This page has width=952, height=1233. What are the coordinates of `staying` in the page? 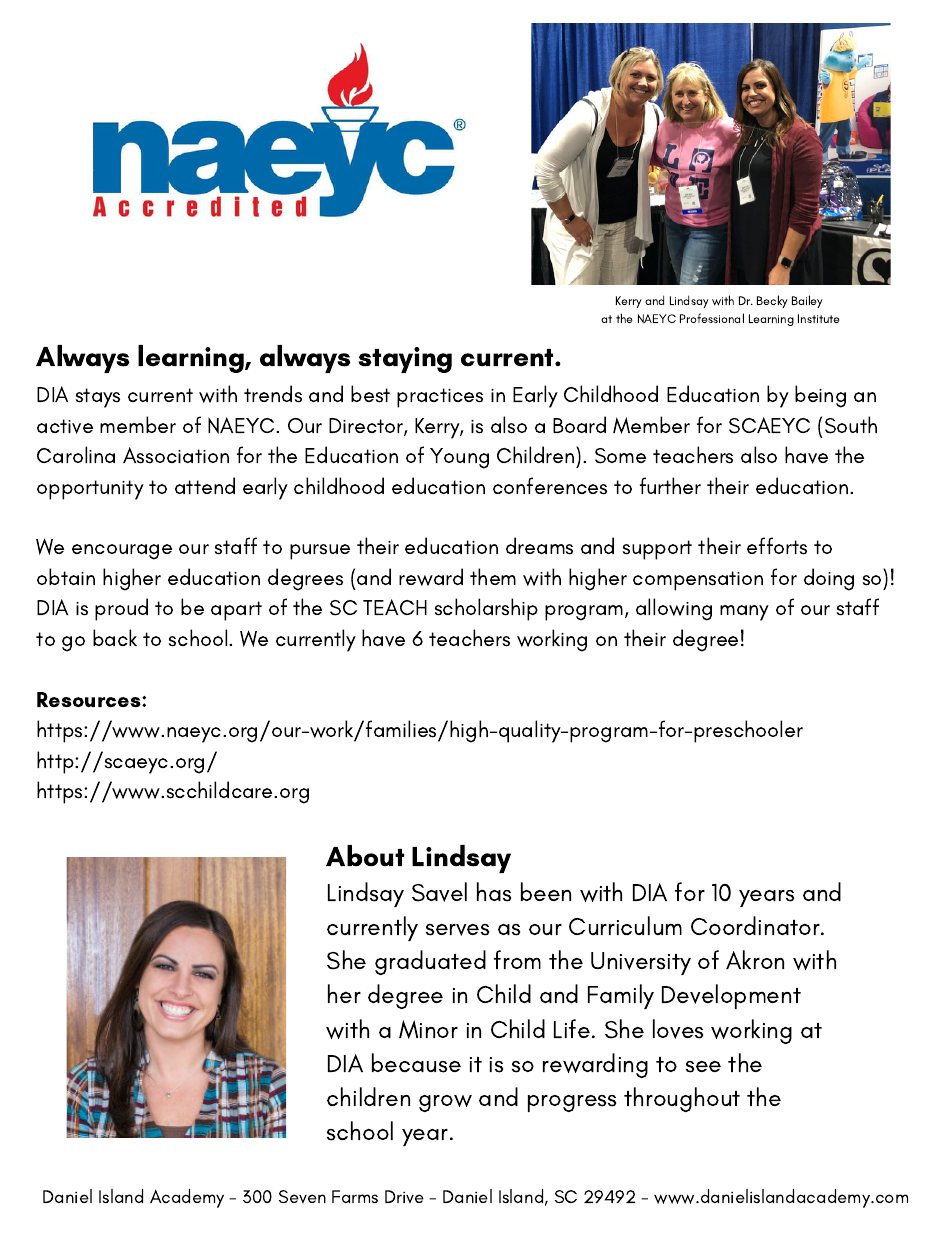 It's located at (405, 360).
